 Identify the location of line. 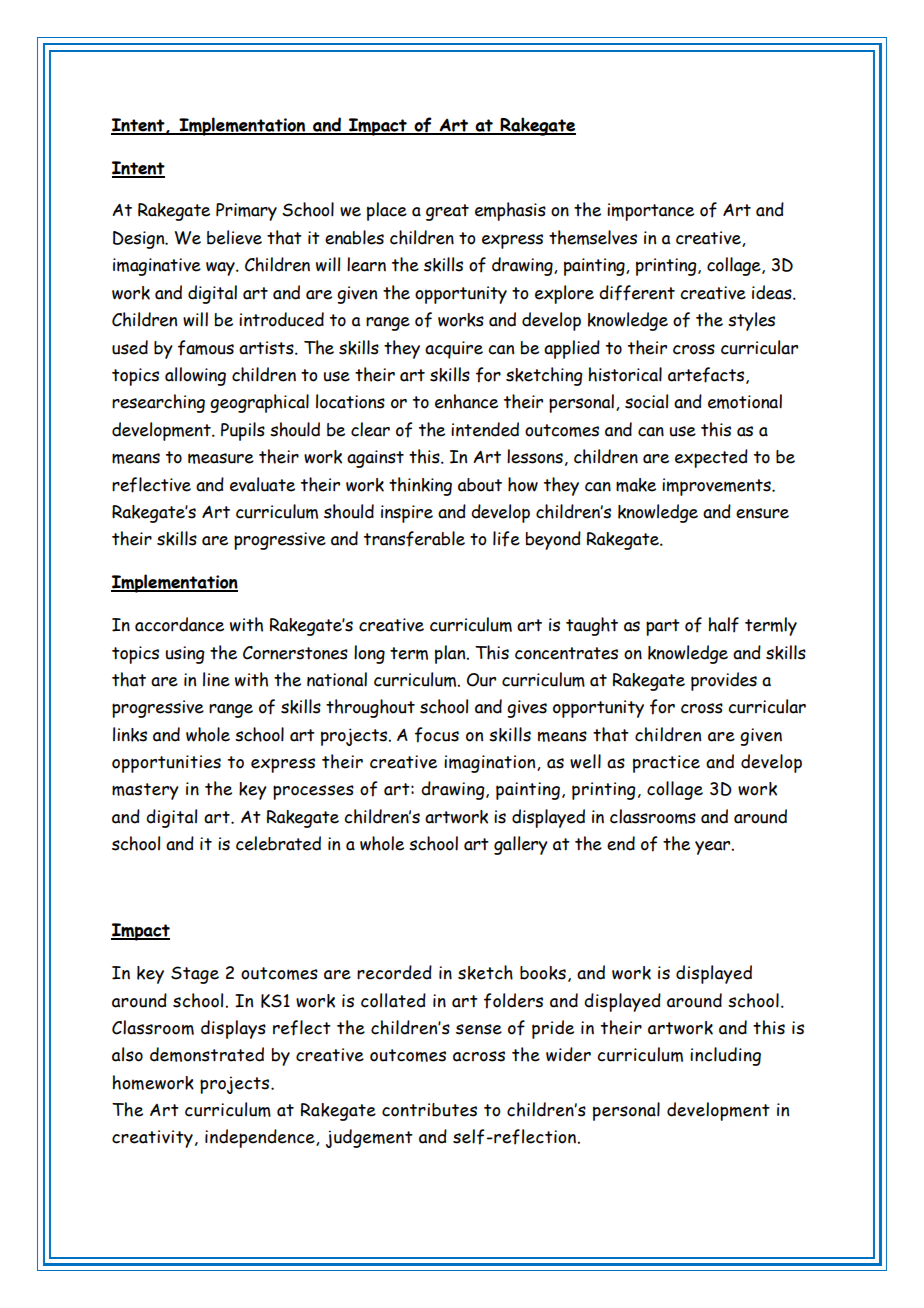
(216, 679).
